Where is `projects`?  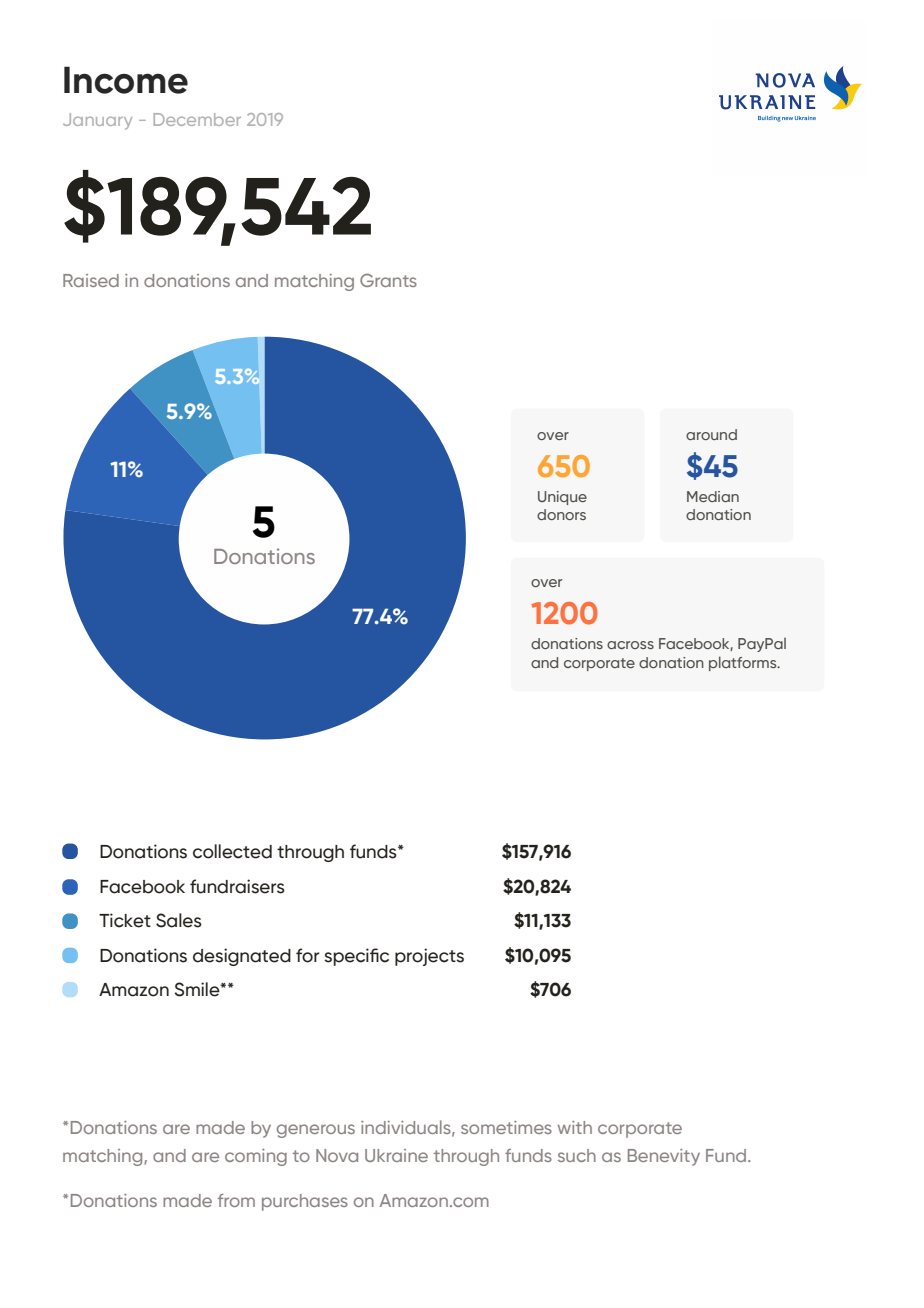
projects is located at coordinates (429, 957).
